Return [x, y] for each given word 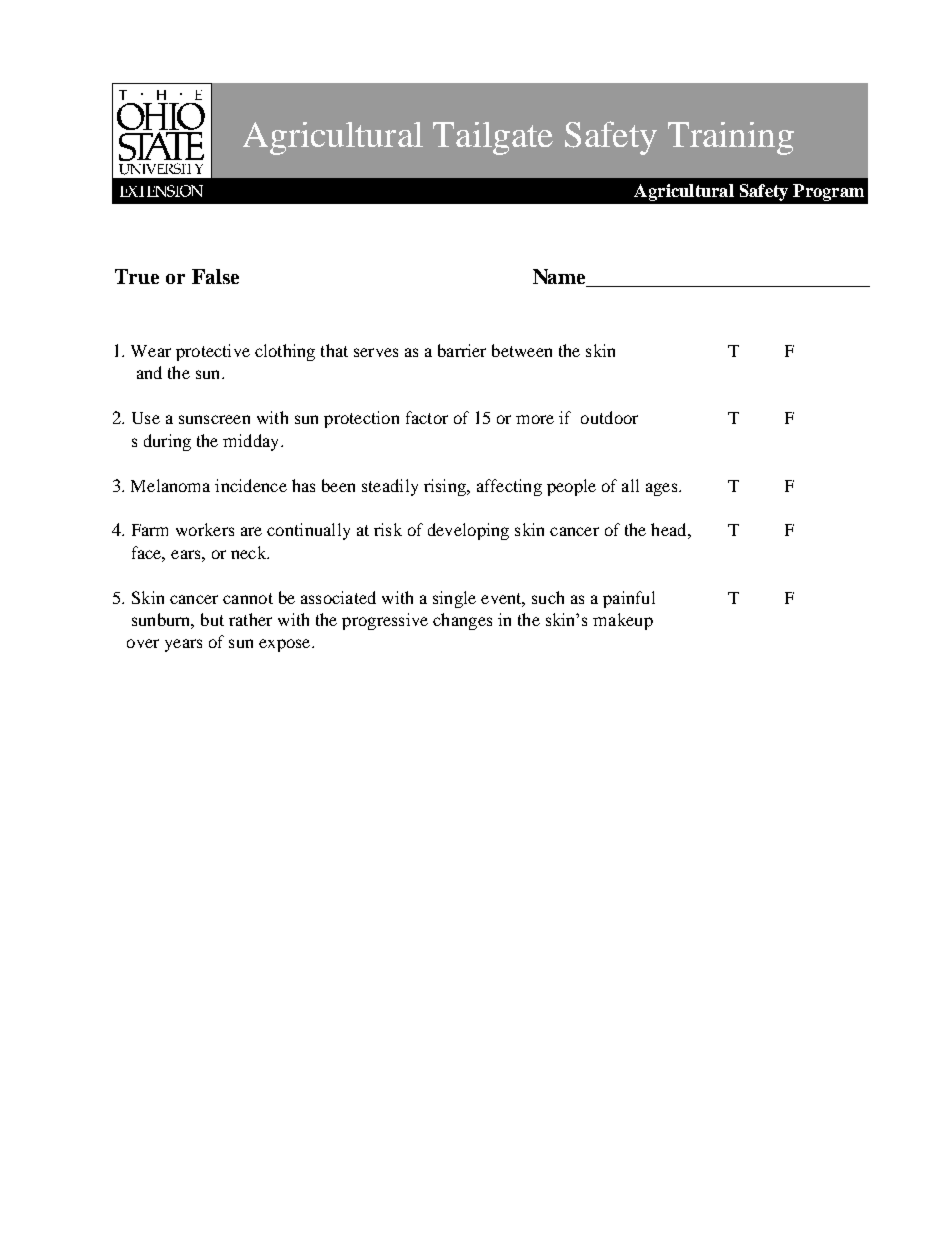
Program [828, 192]
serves [376, 352]
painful [629, 599]
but [212, 619]
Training [731, 138]
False [215, 276]
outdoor [609, 417]
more [535, 419]
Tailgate [493, 138]
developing [468, 531]
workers [205, 529]
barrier [462, 350]
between [522, 350]
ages [661, 489]
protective [213, 352]
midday [252, 442]
